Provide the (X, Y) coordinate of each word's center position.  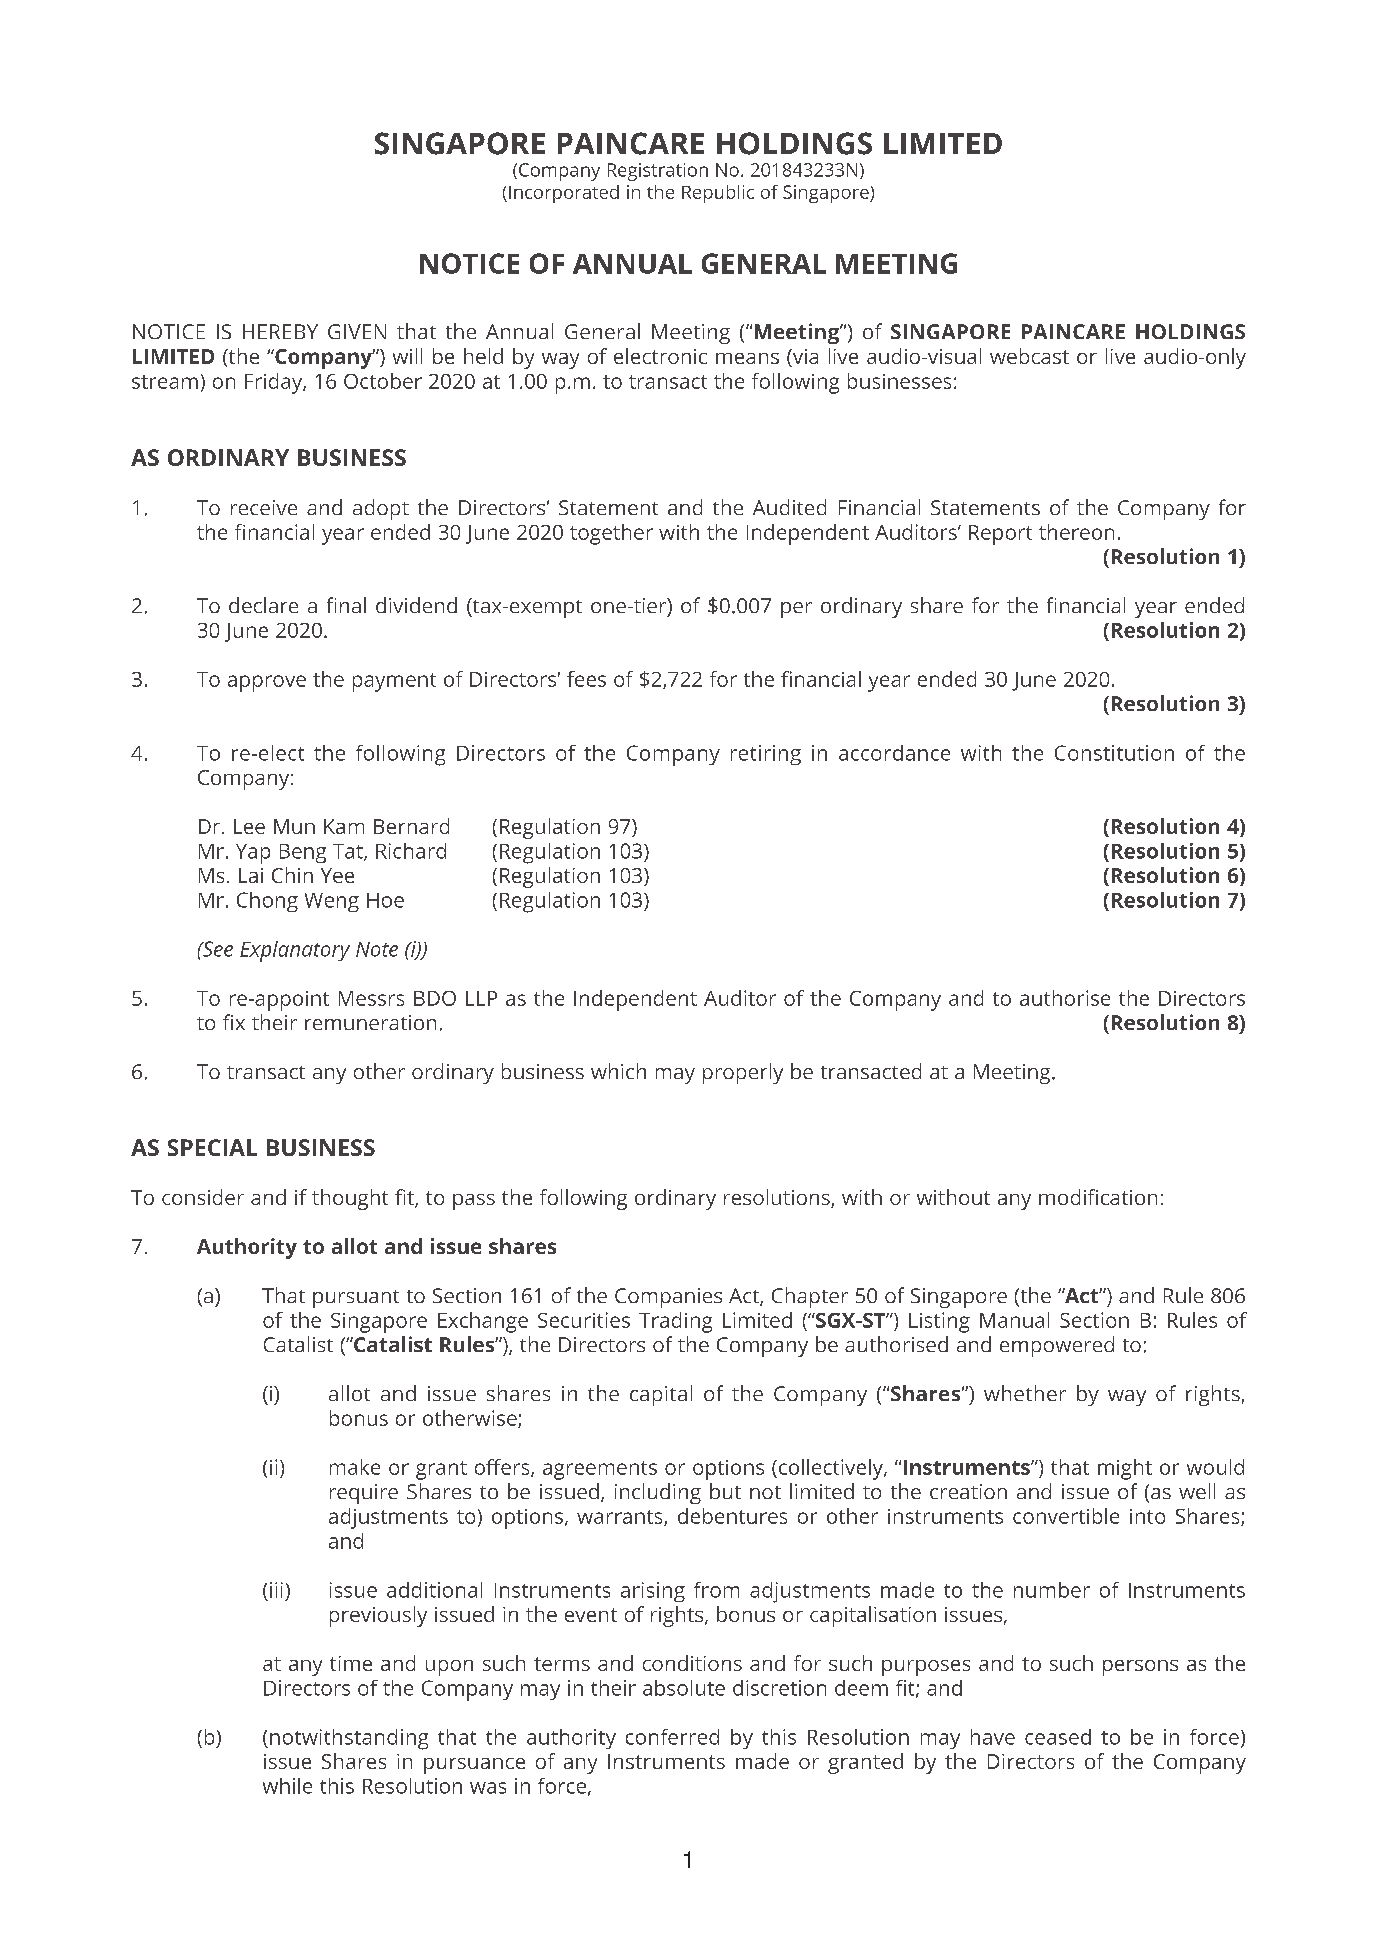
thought (350, 1199)
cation (1129, 1197)
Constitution (1114, 753)
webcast (1029, 356)
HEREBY (280, 331)
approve (267, 683)
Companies (668, 1298)
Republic (718, 194)
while (287, 1786)
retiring (766, 755)
